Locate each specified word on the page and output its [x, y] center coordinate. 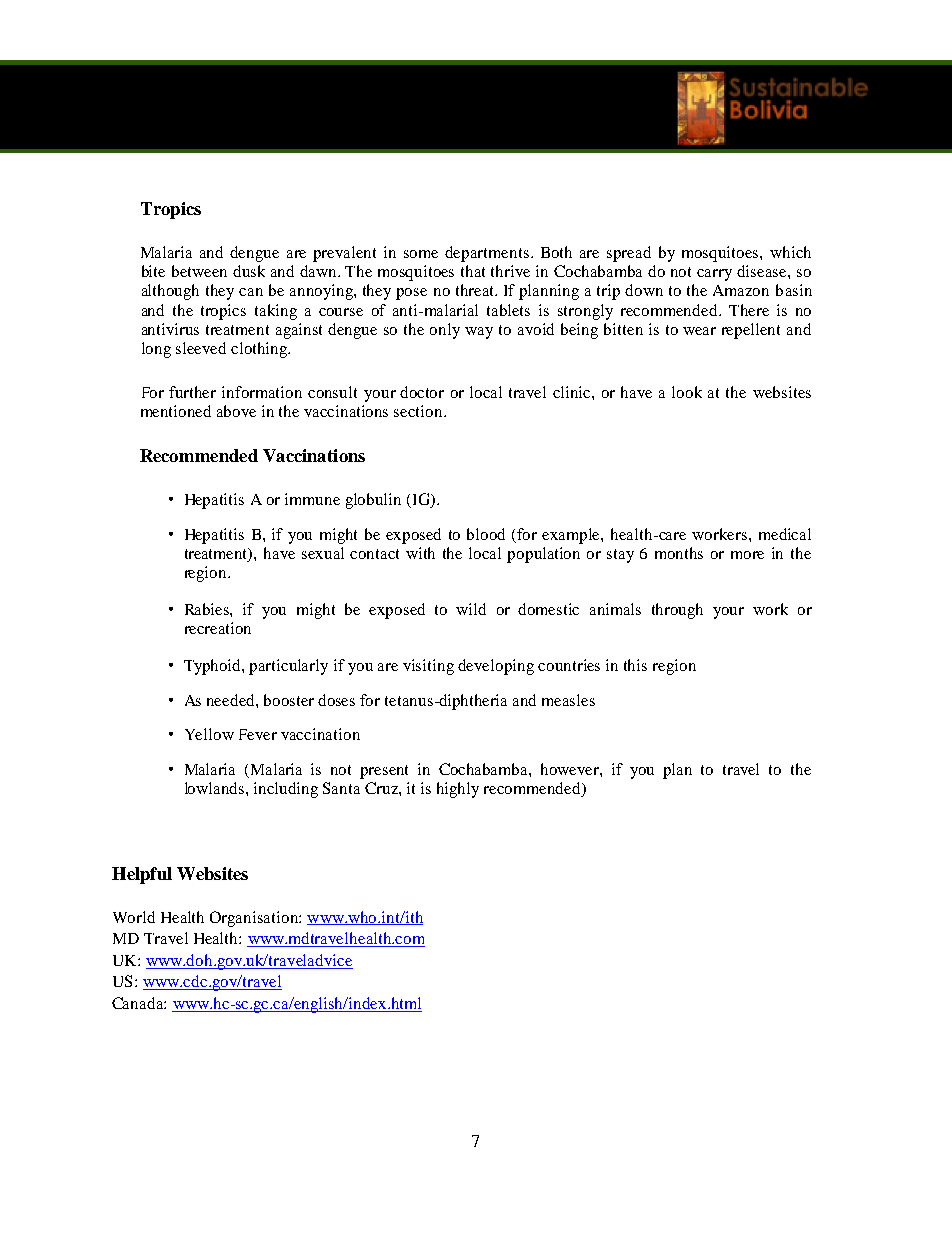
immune [312, 499]
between [199, 271]
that [473, 271]
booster [289, 700]
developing [496, 667]
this [635, 665]
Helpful [142, 875]
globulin [373, 501]
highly [458, 790]
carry [714, 275]
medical [785, 534]
